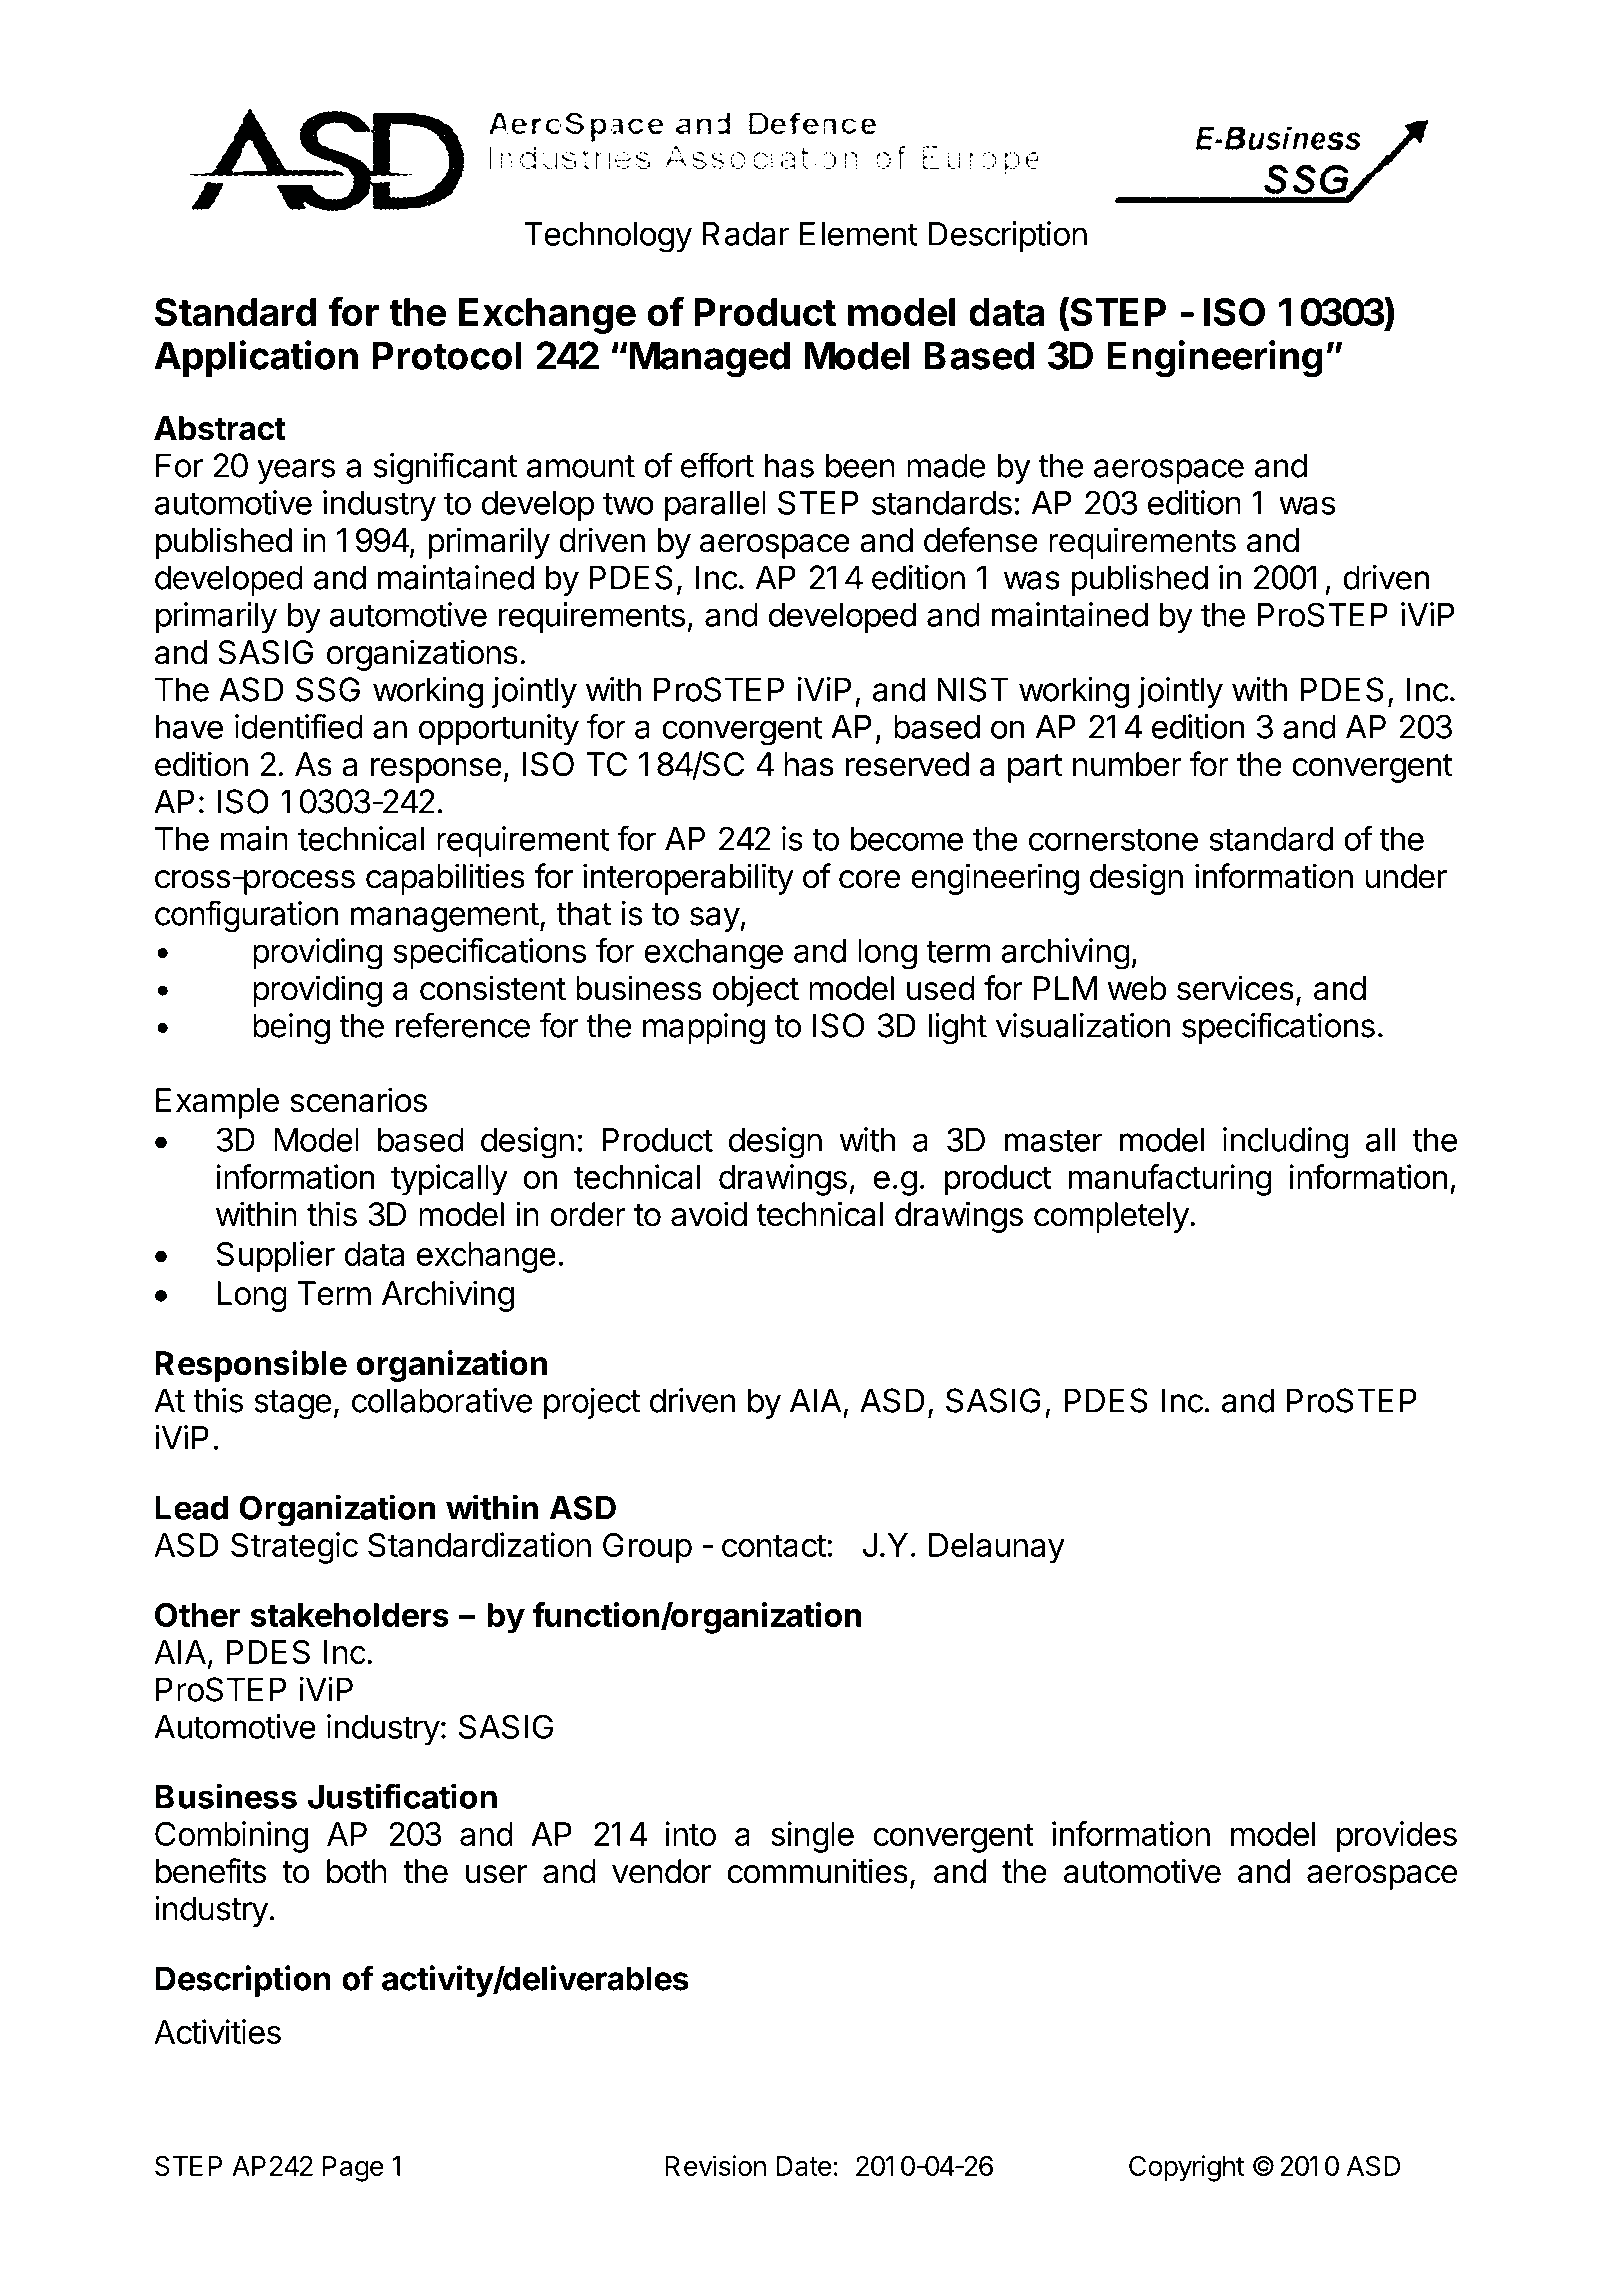  Describe the element at coordinates (709, 1214) in the document. I see `avoid` at that location.
